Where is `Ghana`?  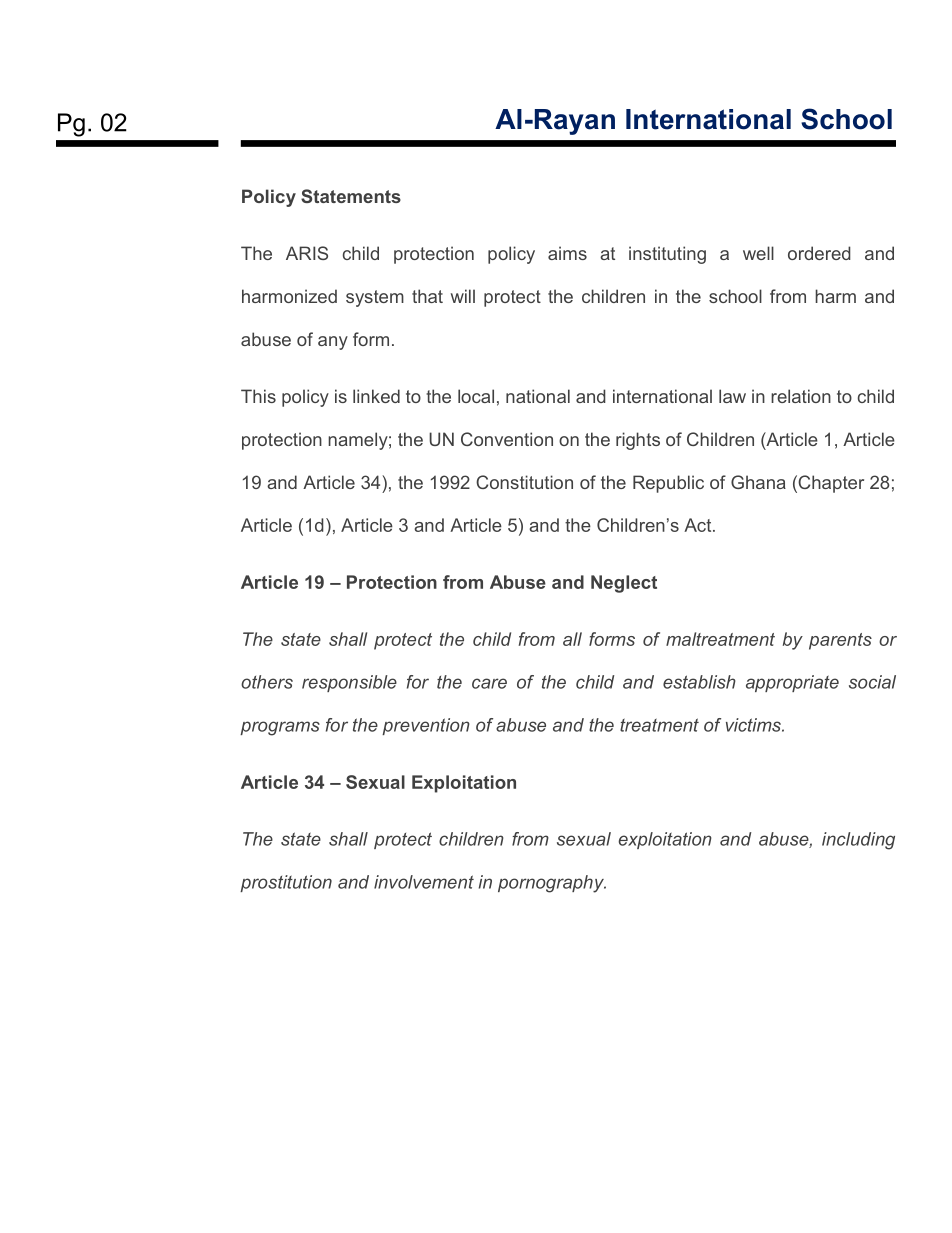 Ghana is located at coordinates (758, 482).
